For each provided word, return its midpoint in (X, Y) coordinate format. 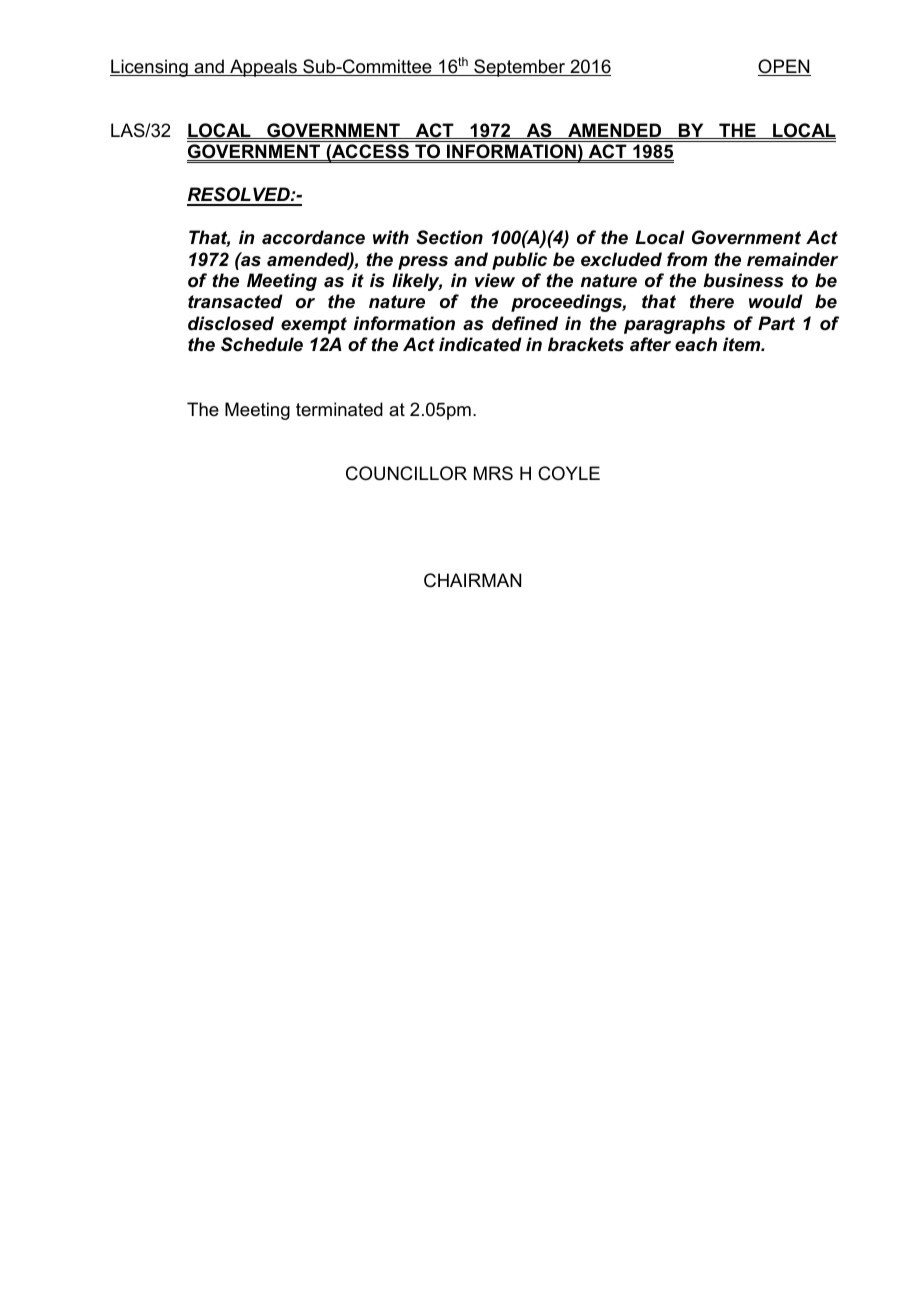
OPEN (784, 67)
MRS (493, 473)
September (520, 68)
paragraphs (674, 325)
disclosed (231, 323)
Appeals (263, 68)
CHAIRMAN (472, 580)
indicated (480, 344)
